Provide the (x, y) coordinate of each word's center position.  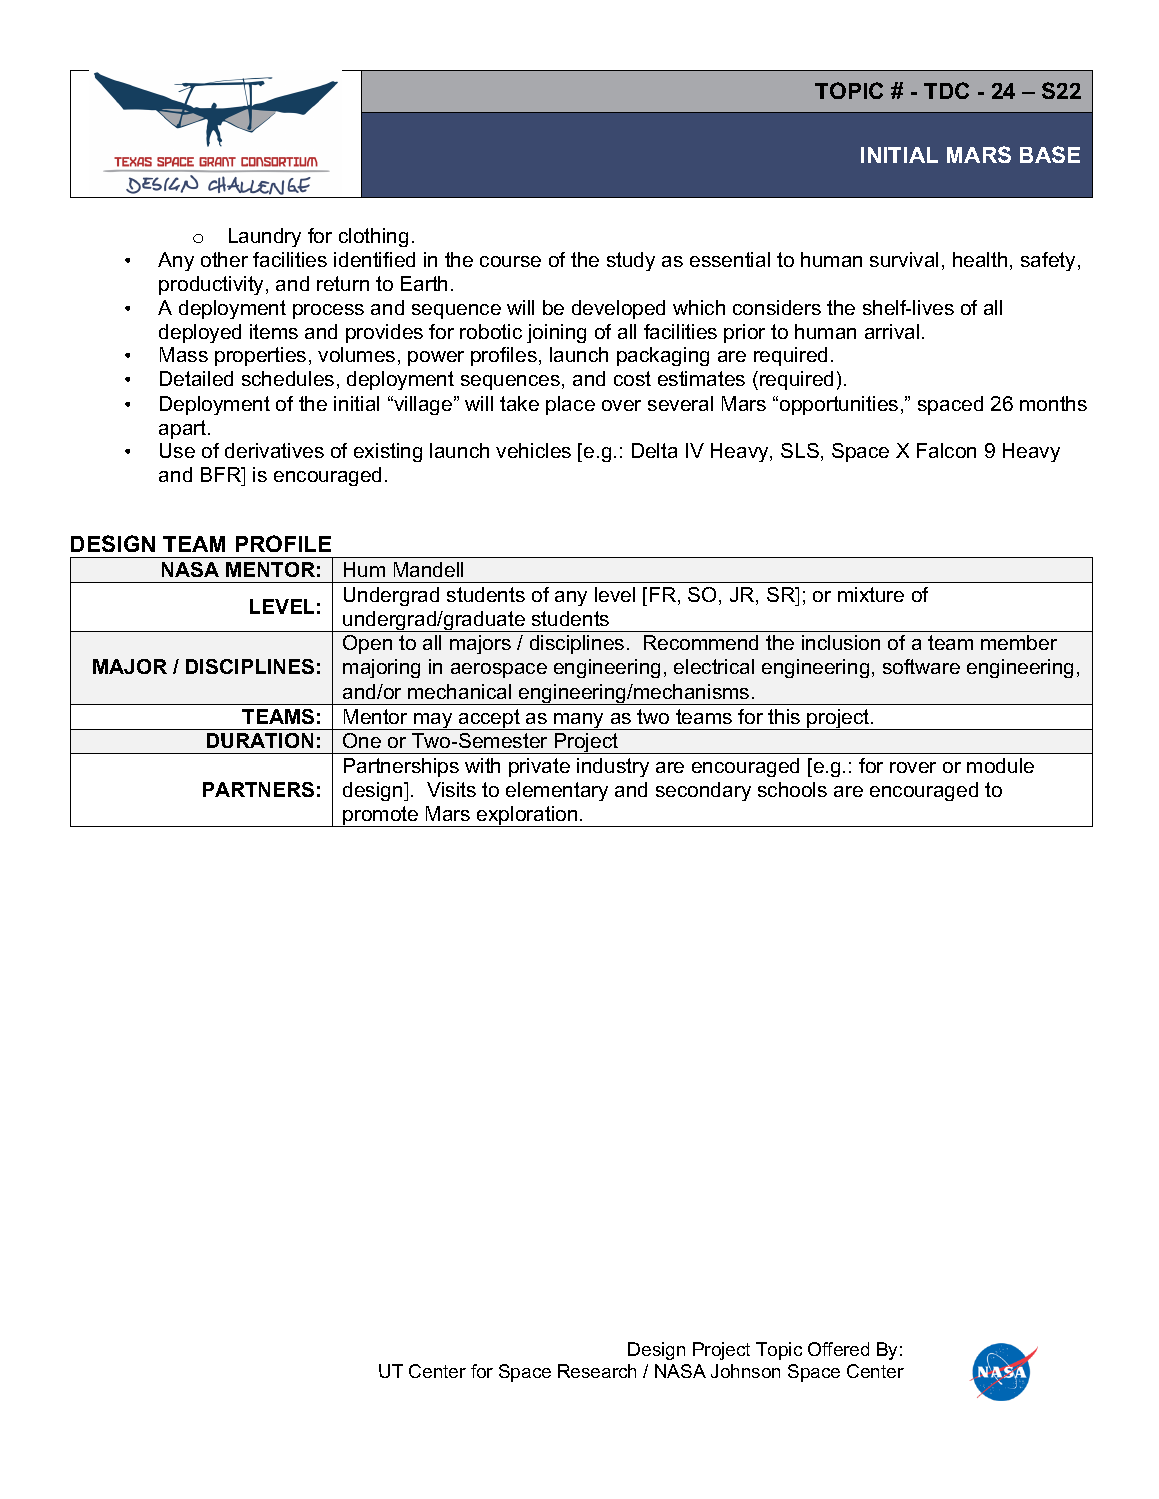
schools (792, 789)
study (631, 261)
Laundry (265, 237)
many (579, 721)
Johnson (745, 1371)
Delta (654, 450)
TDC (946, 90)
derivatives (274, 450)
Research (597, 1371)
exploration (527, 816)
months (1053, 403)
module (1000, 765)
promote (381, 816)
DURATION (260, 740)
